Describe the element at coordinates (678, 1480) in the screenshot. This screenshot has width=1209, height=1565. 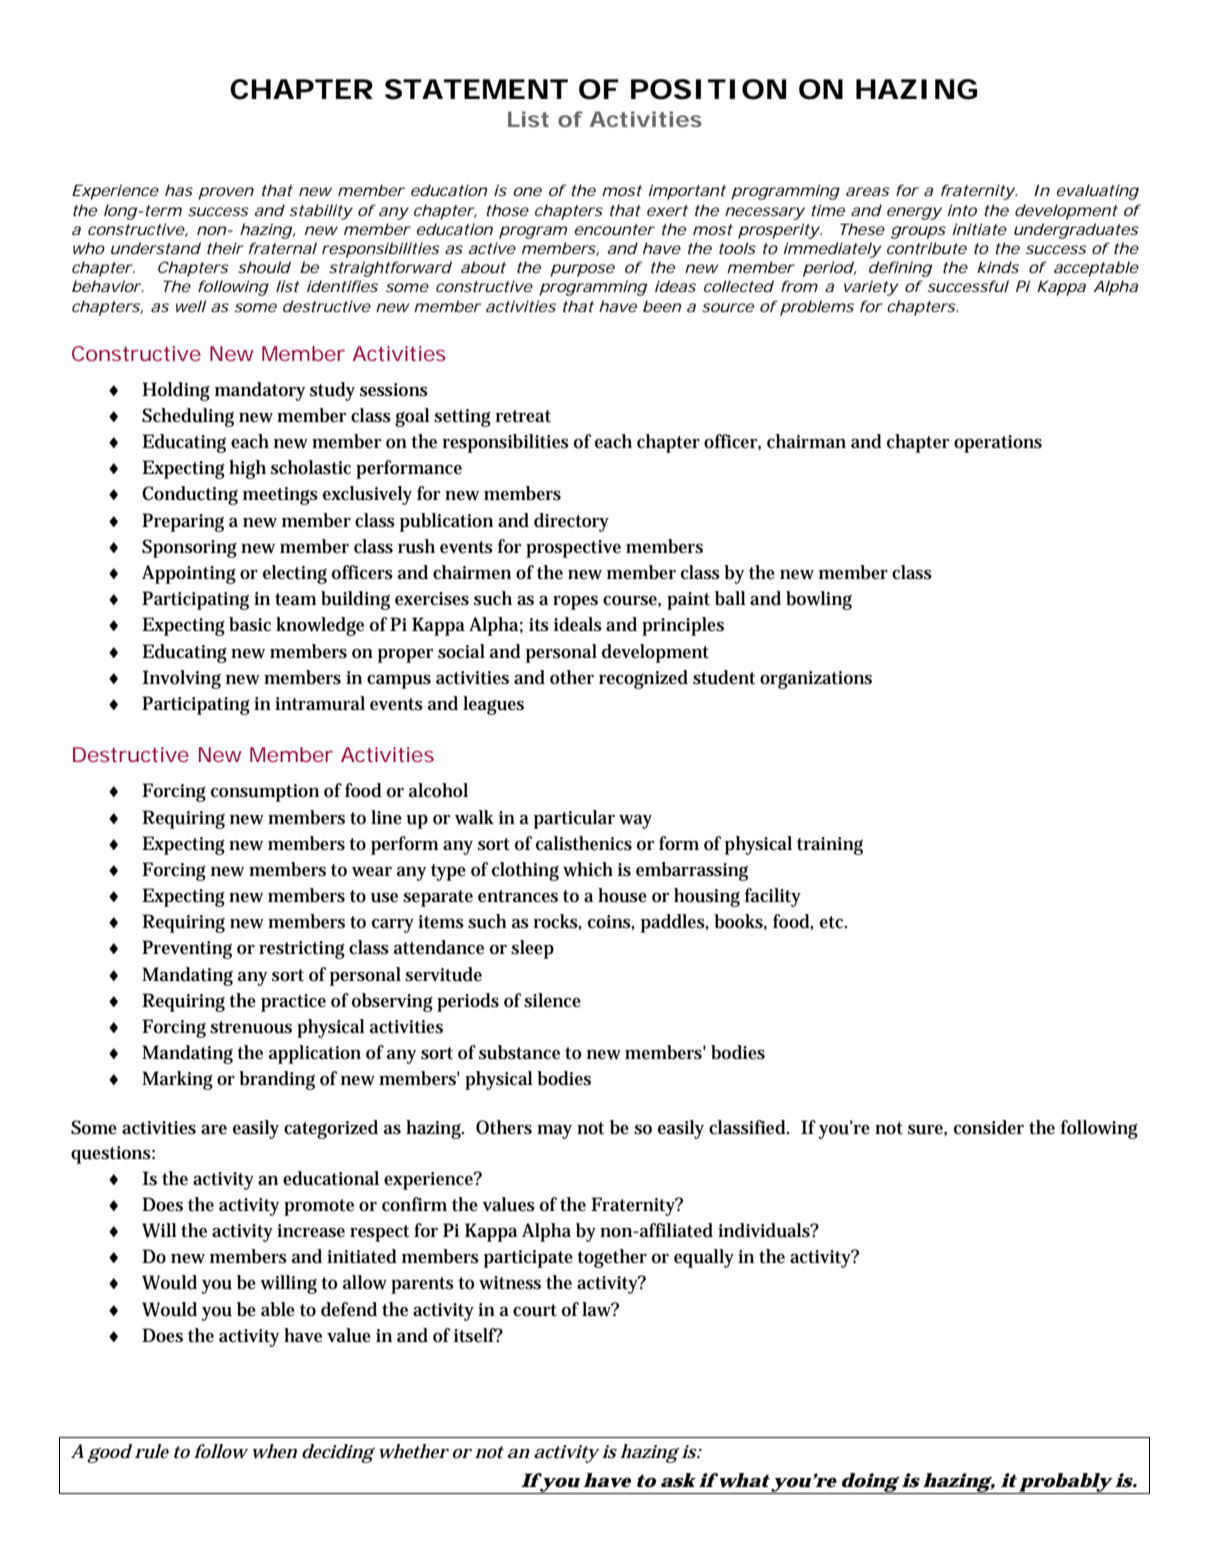
I see `ask` at that location.
